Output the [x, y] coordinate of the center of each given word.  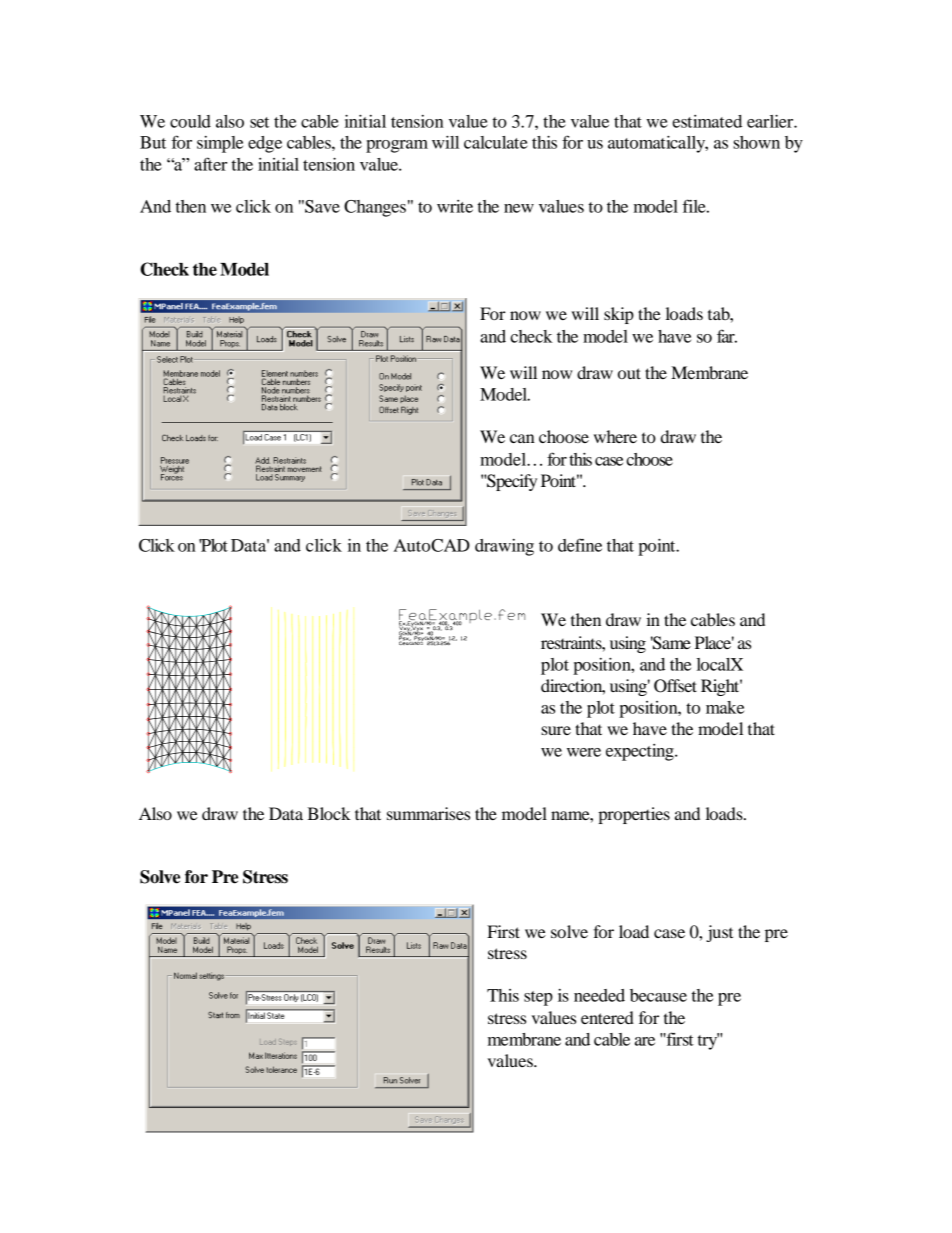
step [538, 998]
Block [329, 813]
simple [220, 144]
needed [599, 995]
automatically [658, 144]
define [580, 545]
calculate [496, 142]
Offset [675, 686]
